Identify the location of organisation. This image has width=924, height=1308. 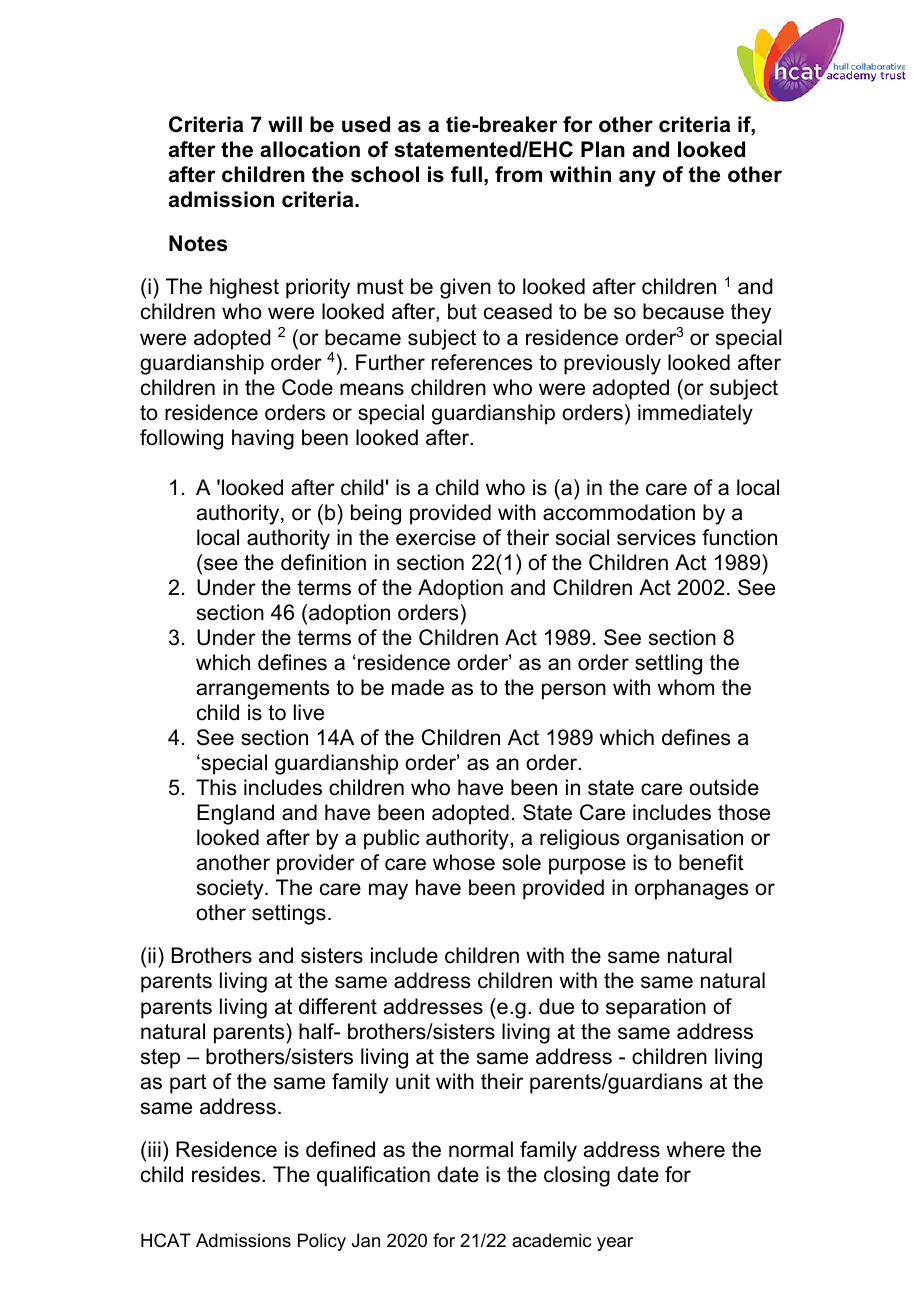
(685, 839).
